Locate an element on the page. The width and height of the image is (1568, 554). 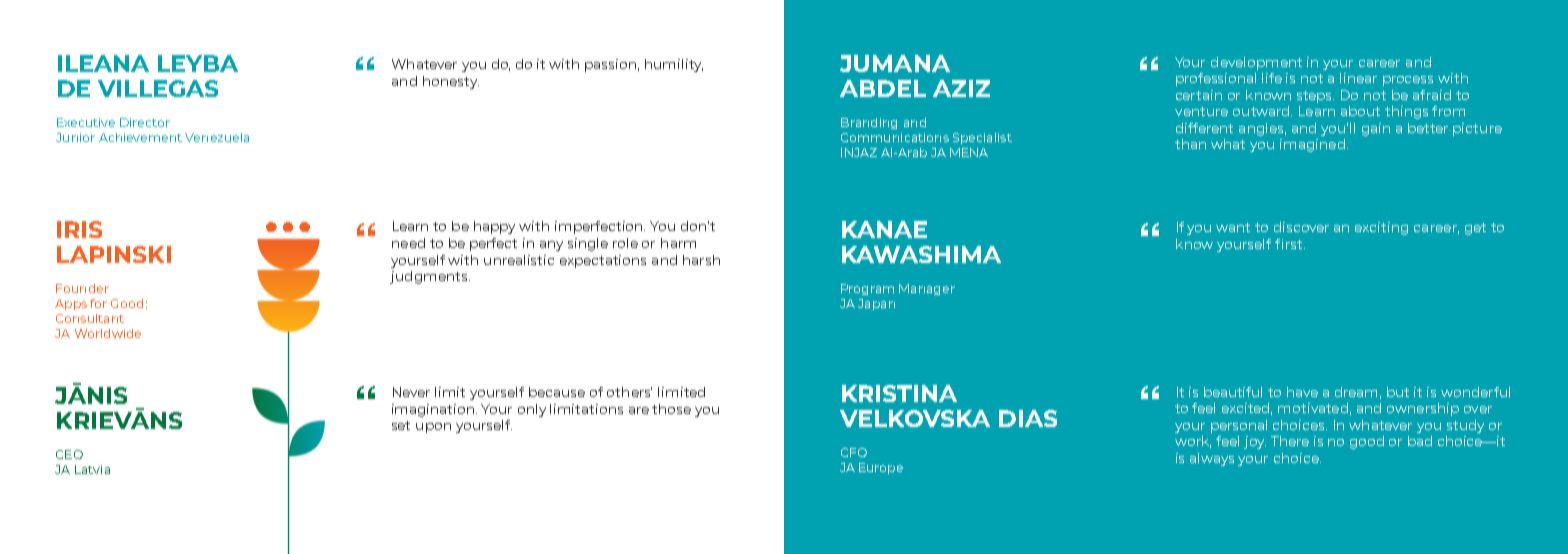
humility is located at coordinates (674, 65).
